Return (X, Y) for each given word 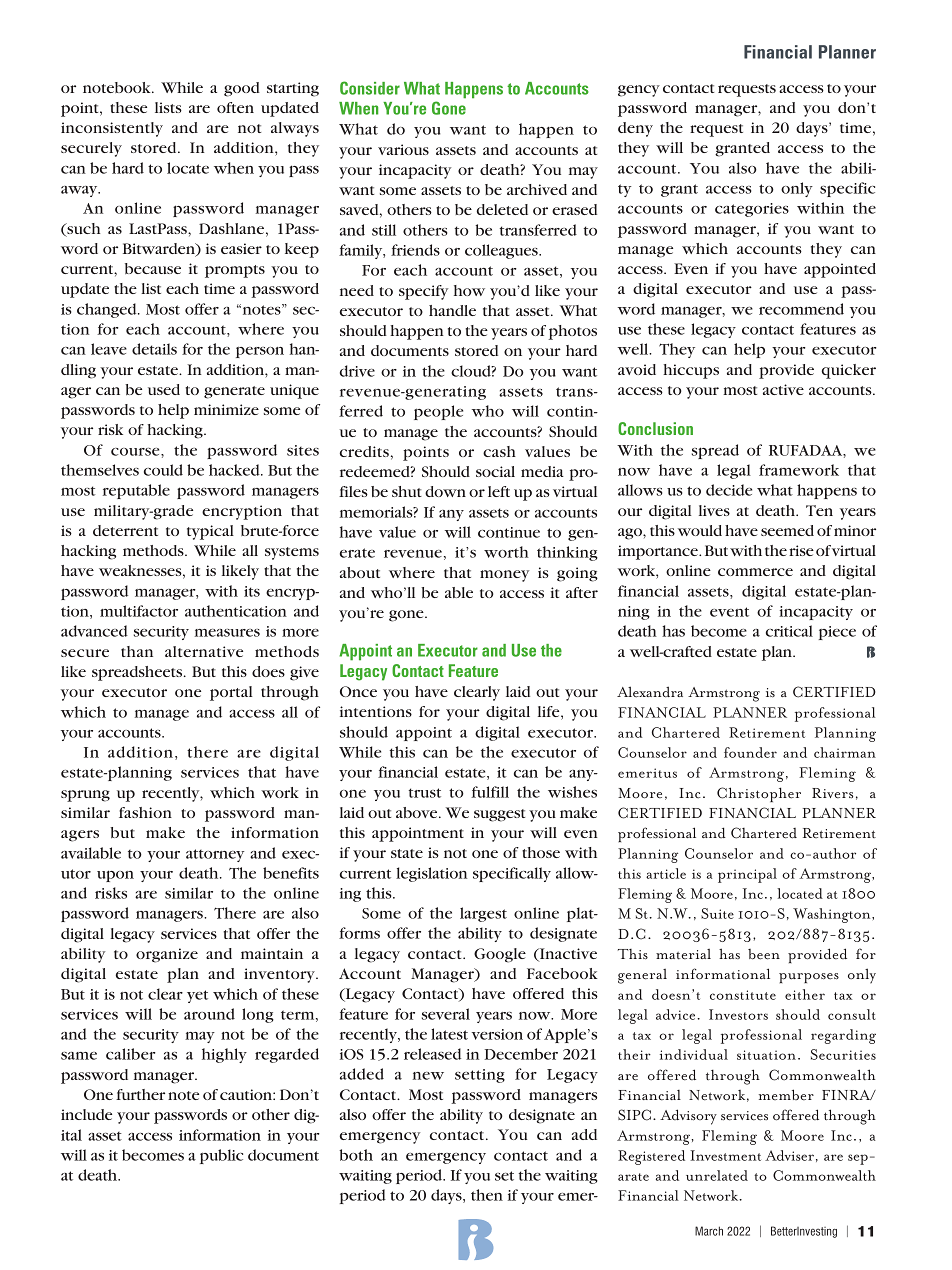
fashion (145, 812)
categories (752, 210)
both (356, 1155)
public (221, 1156)
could (163, 470)
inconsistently (112, 129)
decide (729, 490)
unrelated (717, 1175)
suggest (499, 815)
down (445, 491)
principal (747, 875)
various (403, 149)
